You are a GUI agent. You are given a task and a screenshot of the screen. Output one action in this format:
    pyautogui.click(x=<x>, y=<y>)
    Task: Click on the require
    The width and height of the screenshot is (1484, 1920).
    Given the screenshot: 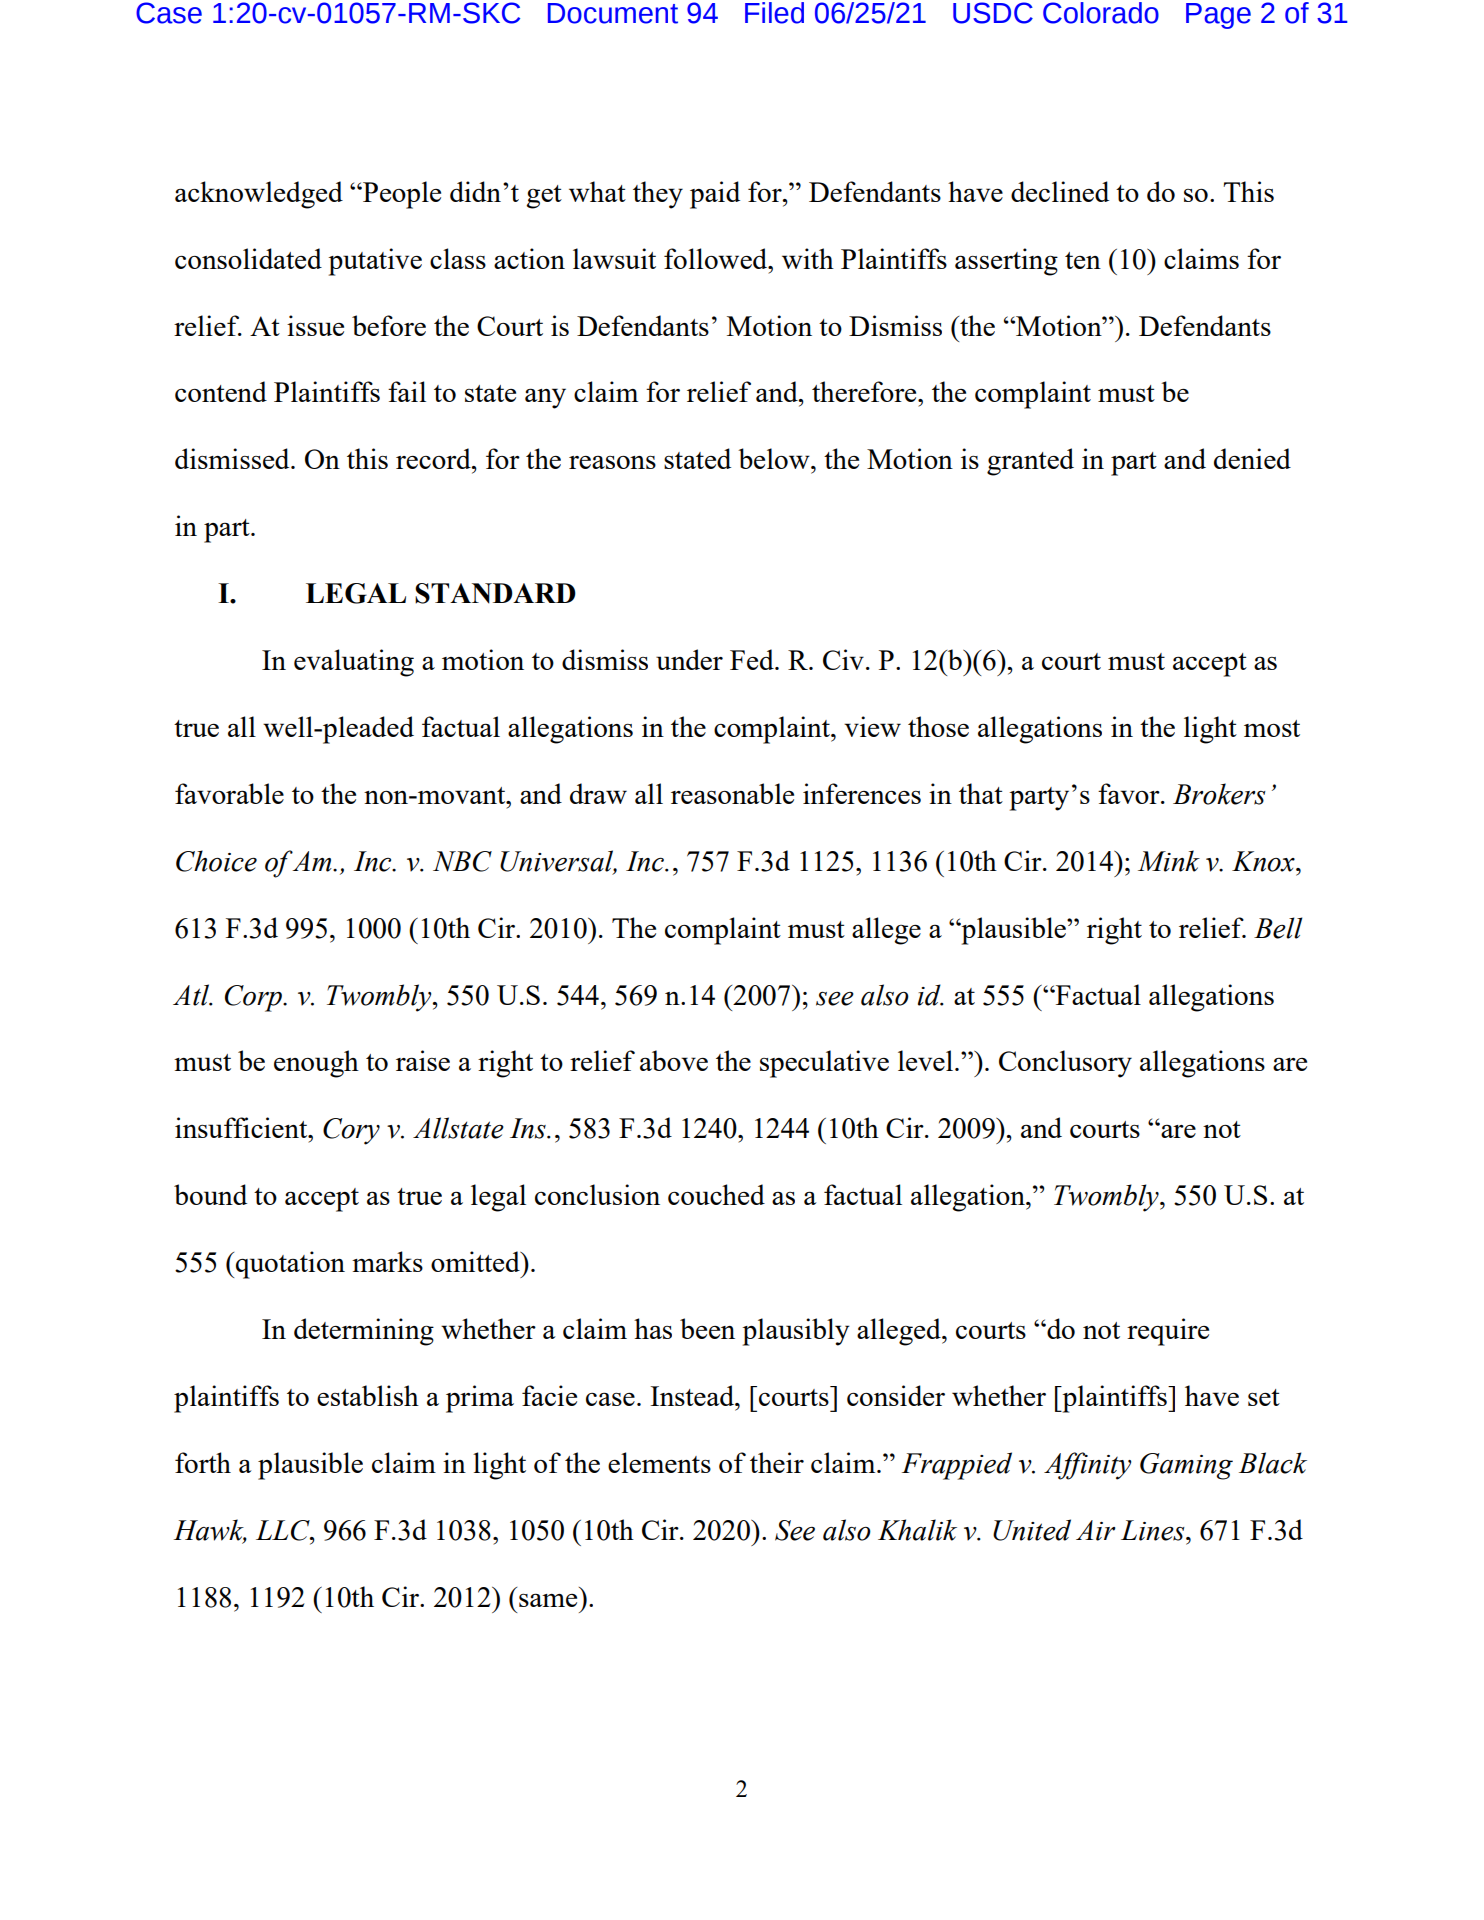 What is the action you would take?
    pyautogui.click(x=1168, y=1332)
